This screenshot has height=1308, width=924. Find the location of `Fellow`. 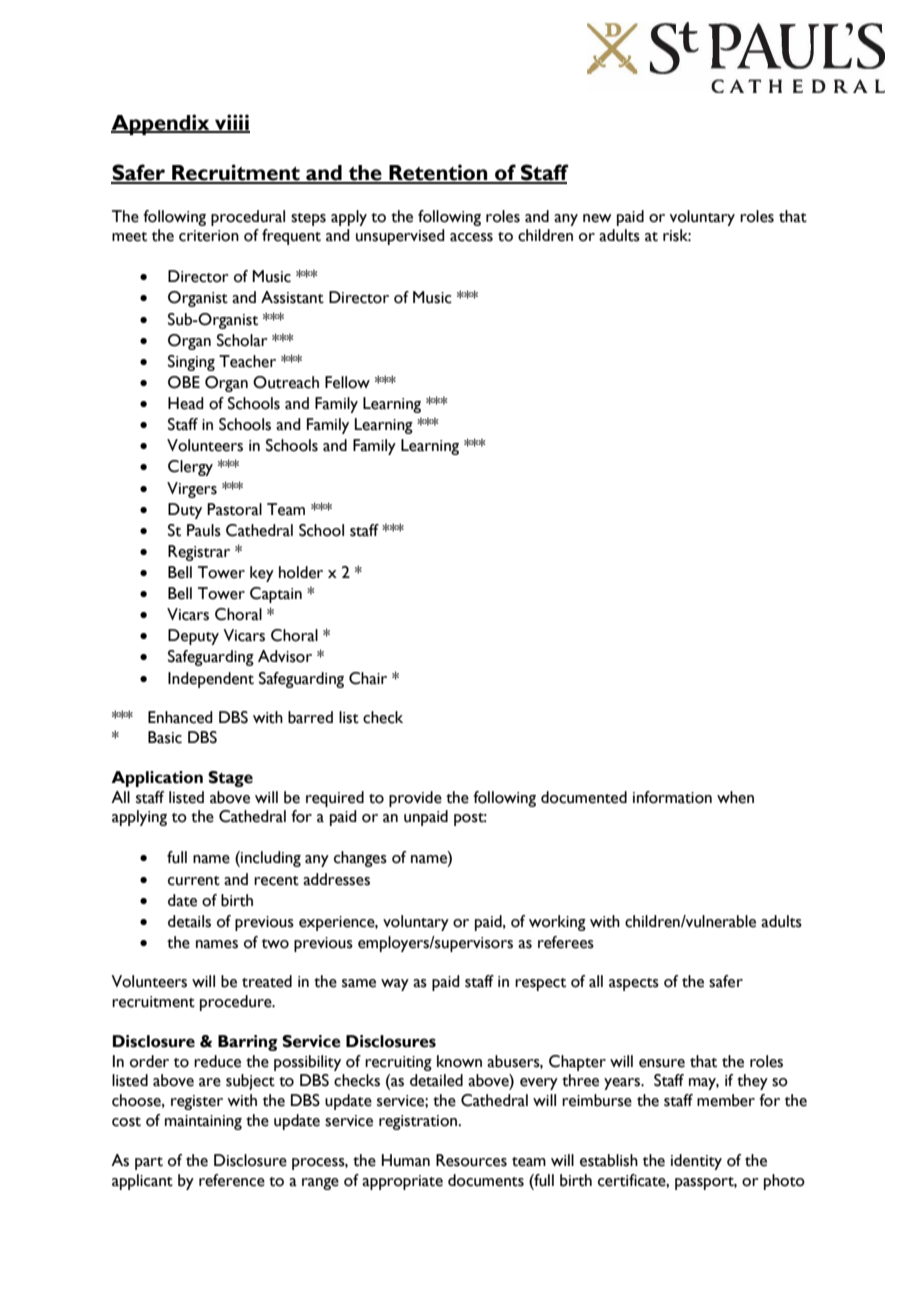

Fellow is located at coordinates (347, 382).
